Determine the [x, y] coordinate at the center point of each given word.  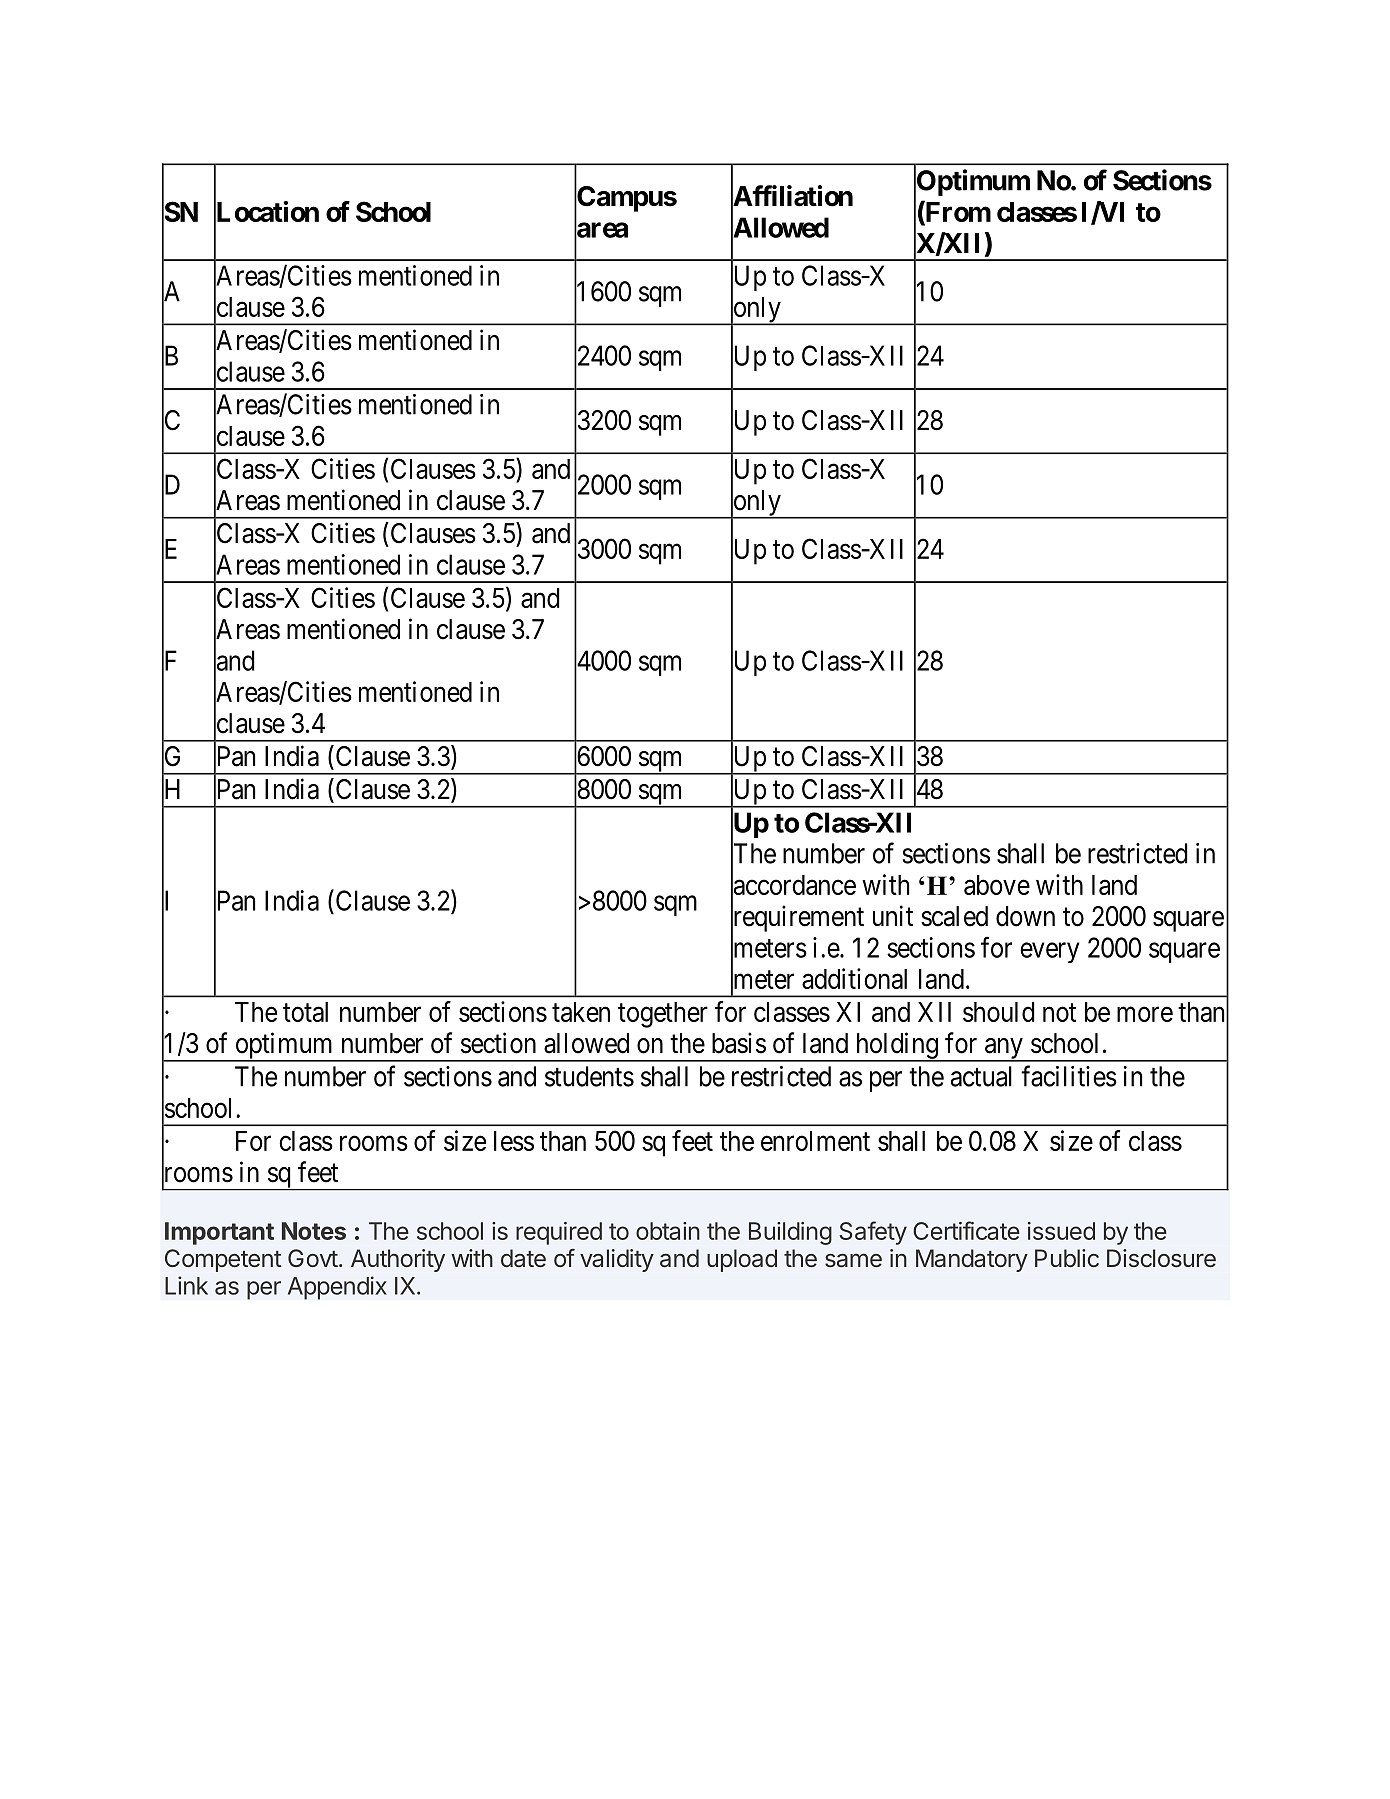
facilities [1069, 1076]
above [997, 885]
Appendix [337, 1288]
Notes [314, 1231]
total [305, 1012]
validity [617, 1260]
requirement [797, 919]
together [663, 1015]
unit [893, 915]
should [999, 1012]
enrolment [815, 1141]
